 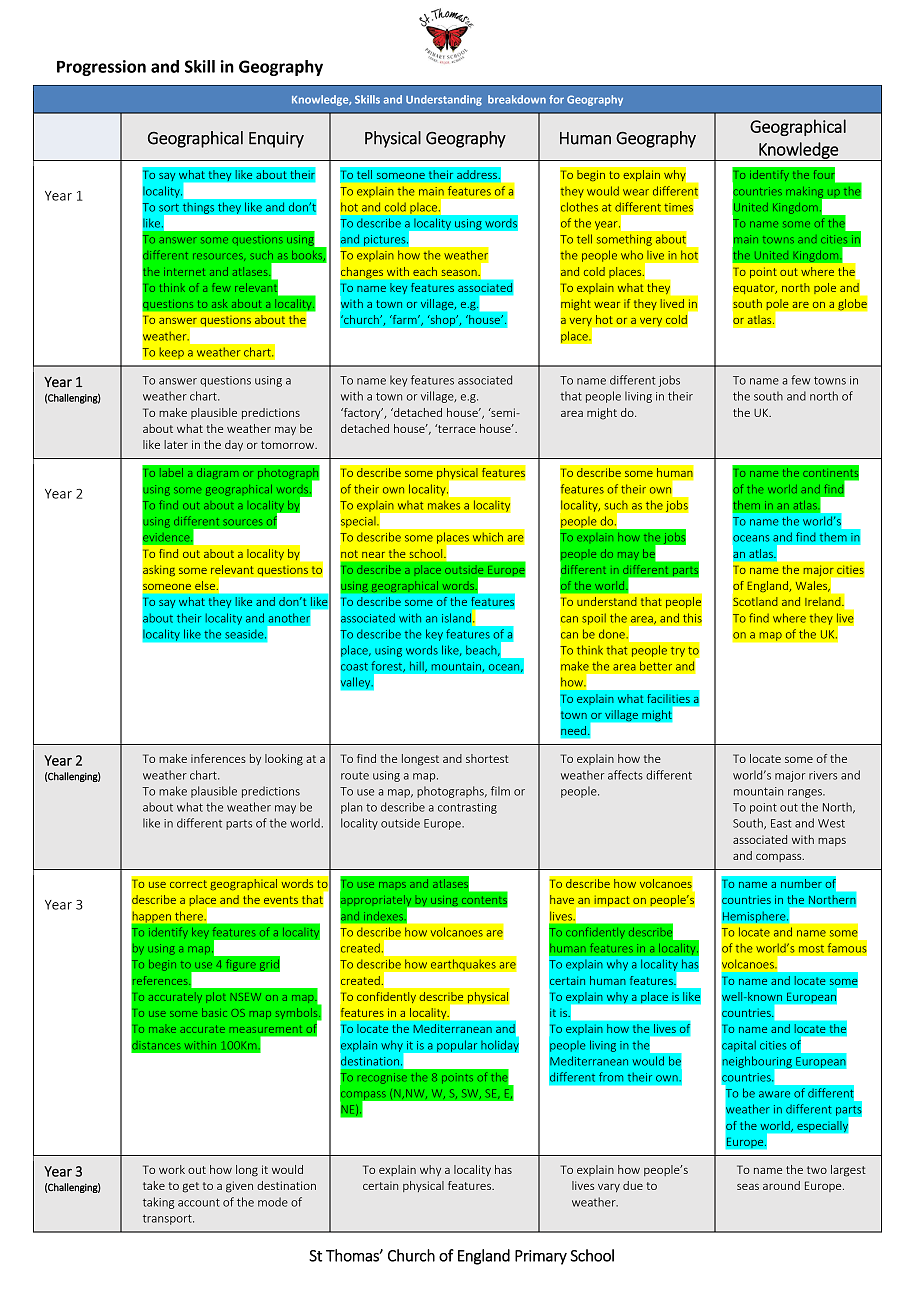 I want to click on breakdown, so click(x=517, y=99).
